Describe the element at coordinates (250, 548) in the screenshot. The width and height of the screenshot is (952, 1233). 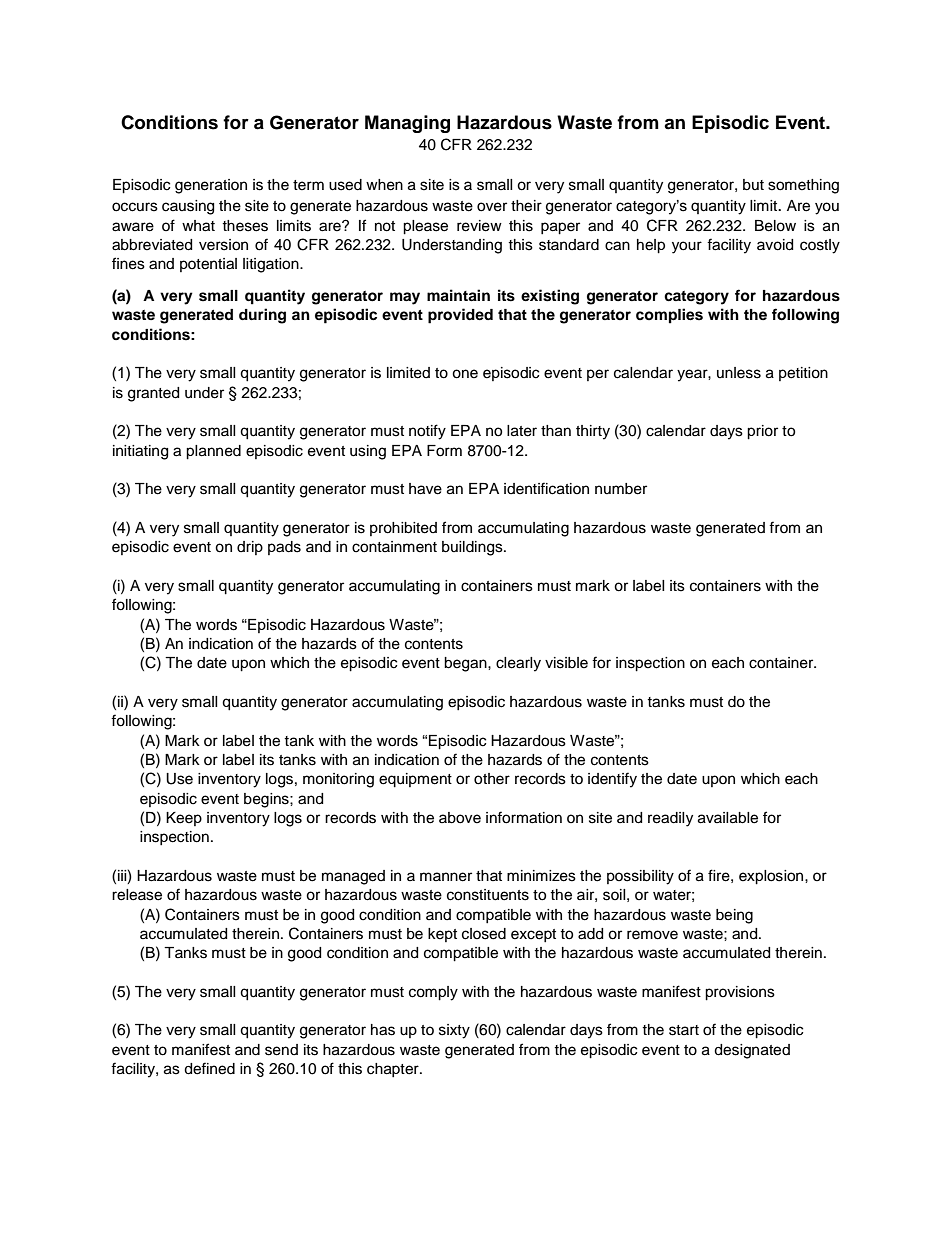
I see `drip` at that location.
